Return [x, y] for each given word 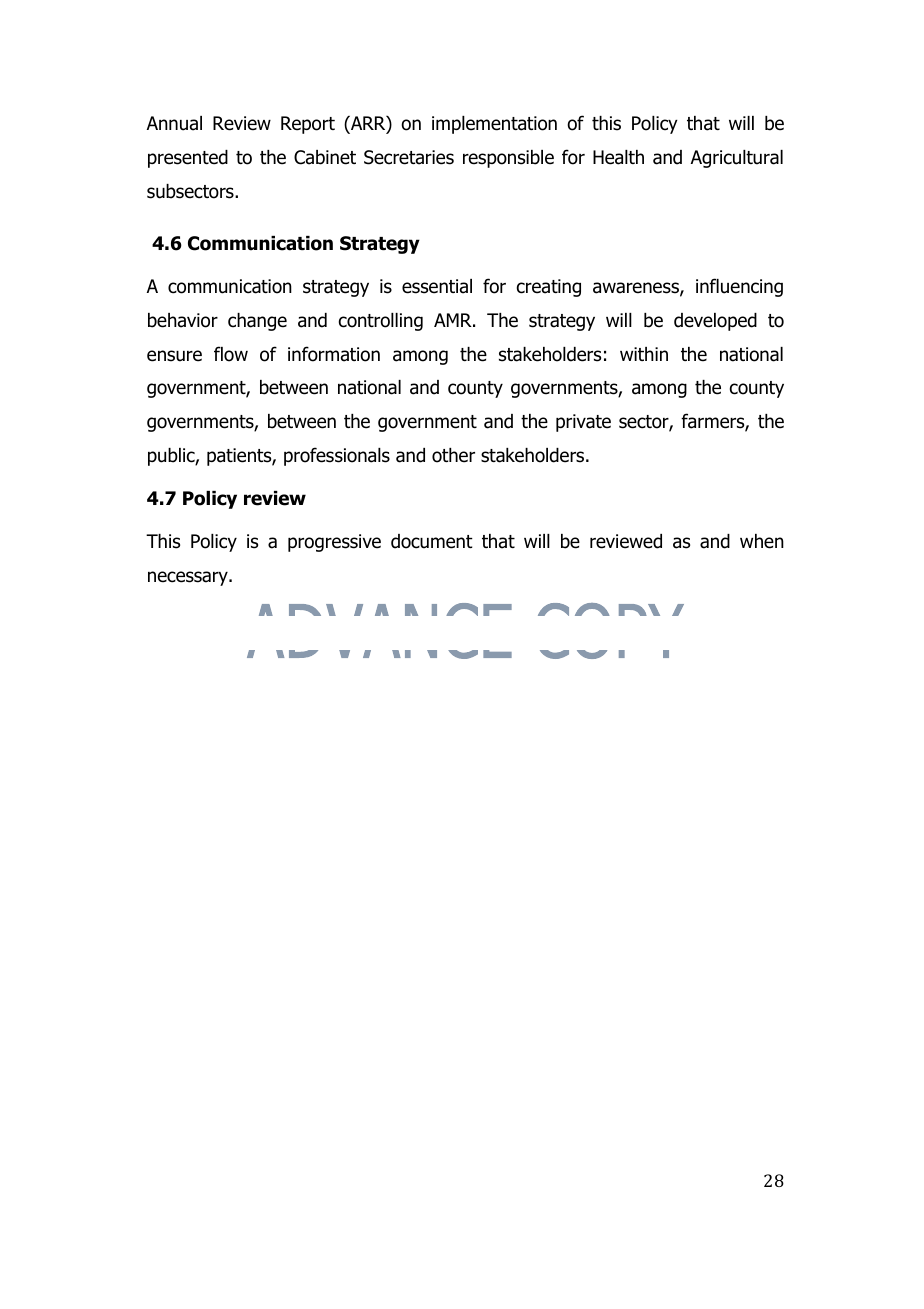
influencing [739, 287]
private [583, 423]
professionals [337, 456]
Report [308, 125]
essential [437, 286]
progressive [334, 543]
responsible [508, 159]
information [334, 354]
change [257, 322]
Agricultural [737, 159]
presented [188, 159]
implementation [494, 125]
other [453, 455]
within [644, 354]
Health [618, 157]
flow [231, 354]
